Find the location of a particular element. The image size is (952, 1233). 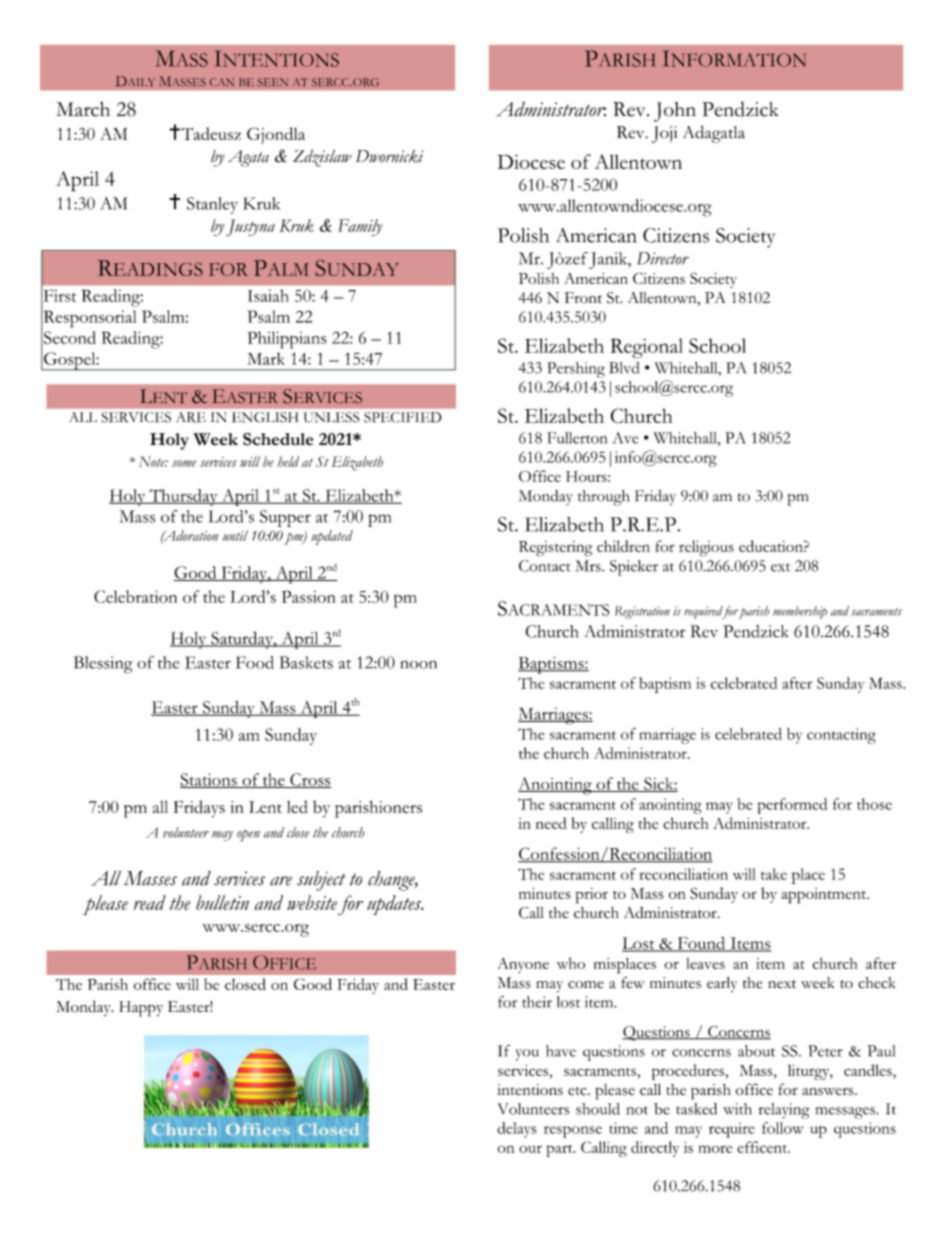

John is located at coordinates (675, 112).
